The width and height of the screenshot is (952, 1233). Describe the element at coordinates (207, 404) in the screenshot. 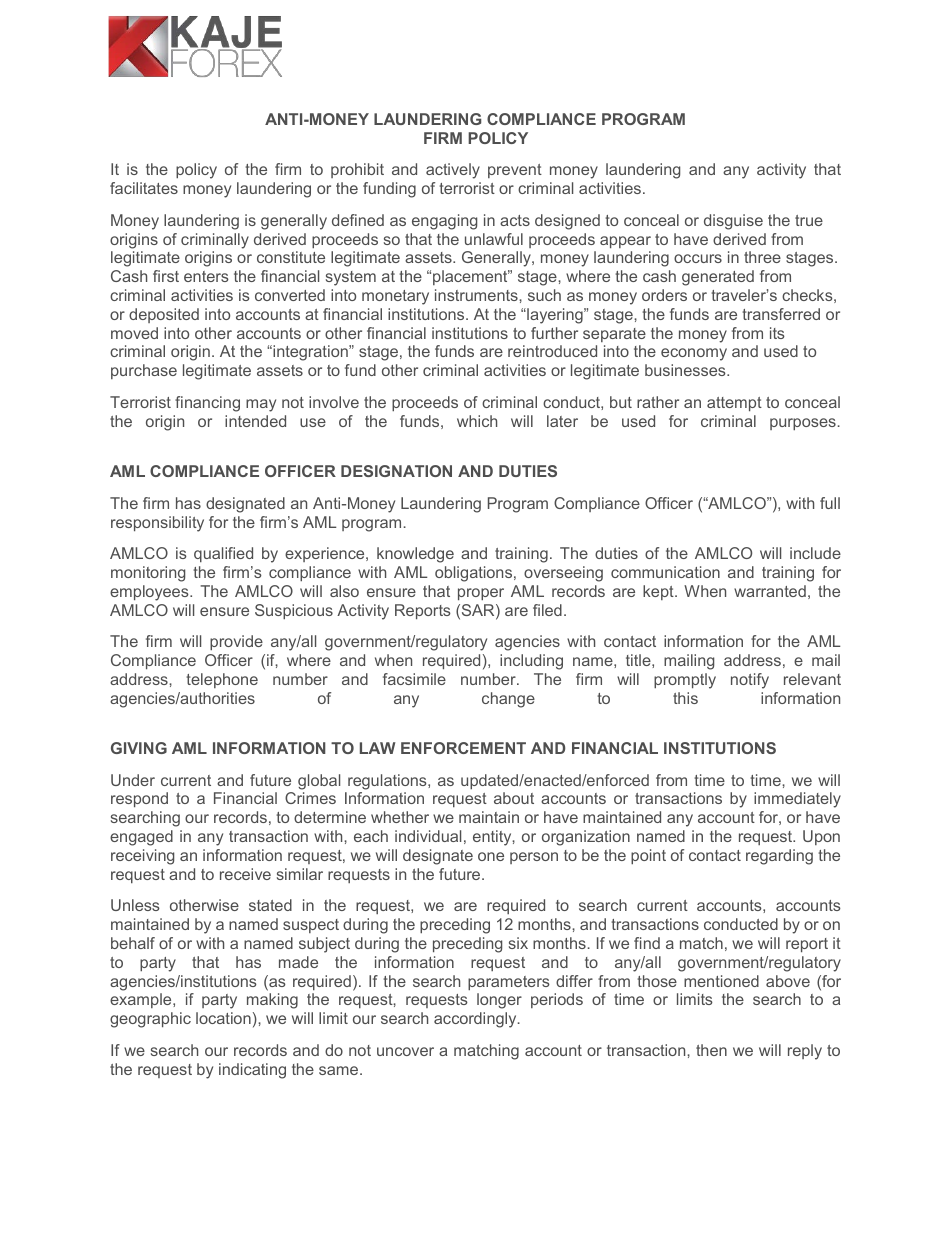

I see `financing` at that location.
